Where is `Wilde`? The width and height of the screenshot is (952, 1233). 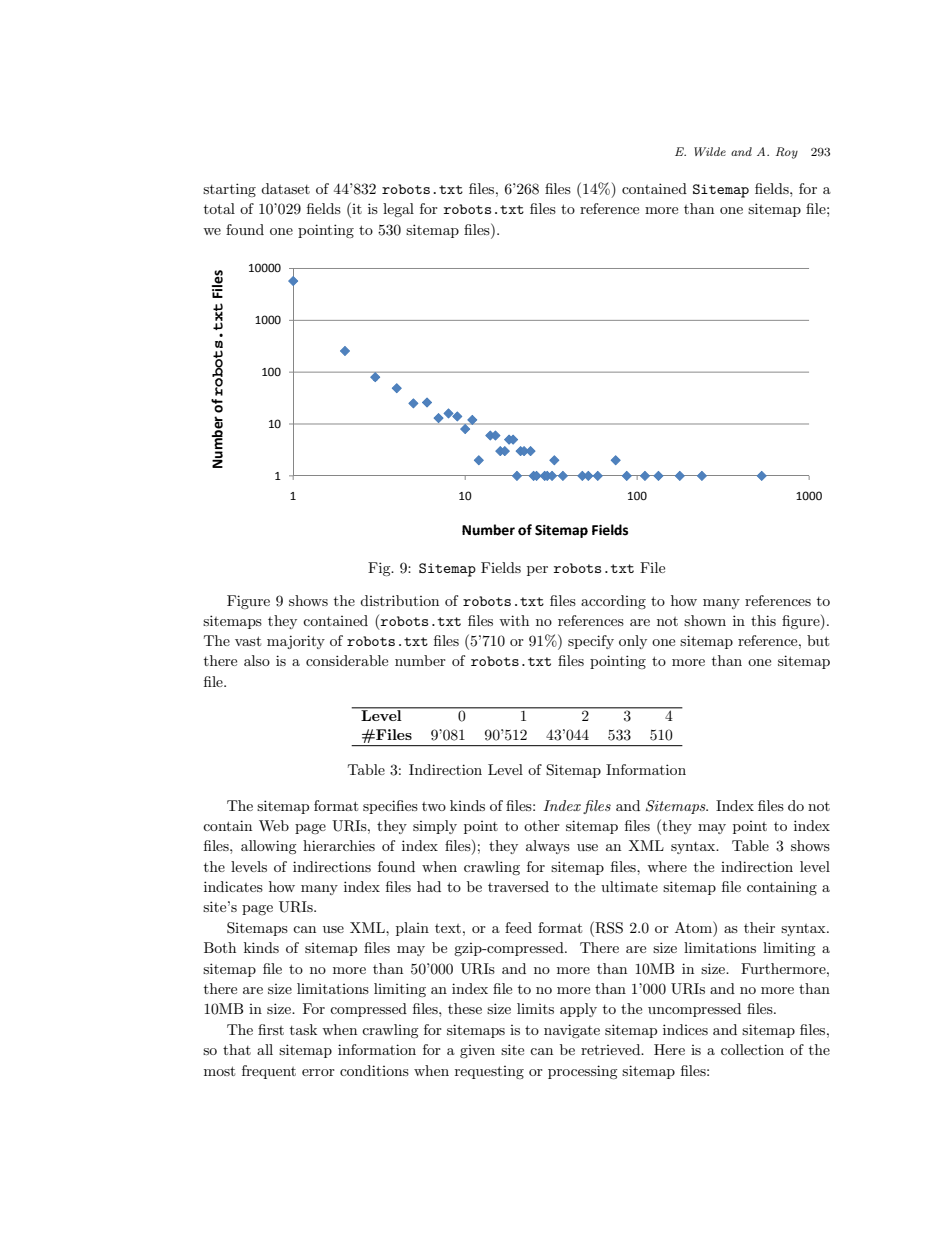
Wilde is located at coordinates (710, 151).
